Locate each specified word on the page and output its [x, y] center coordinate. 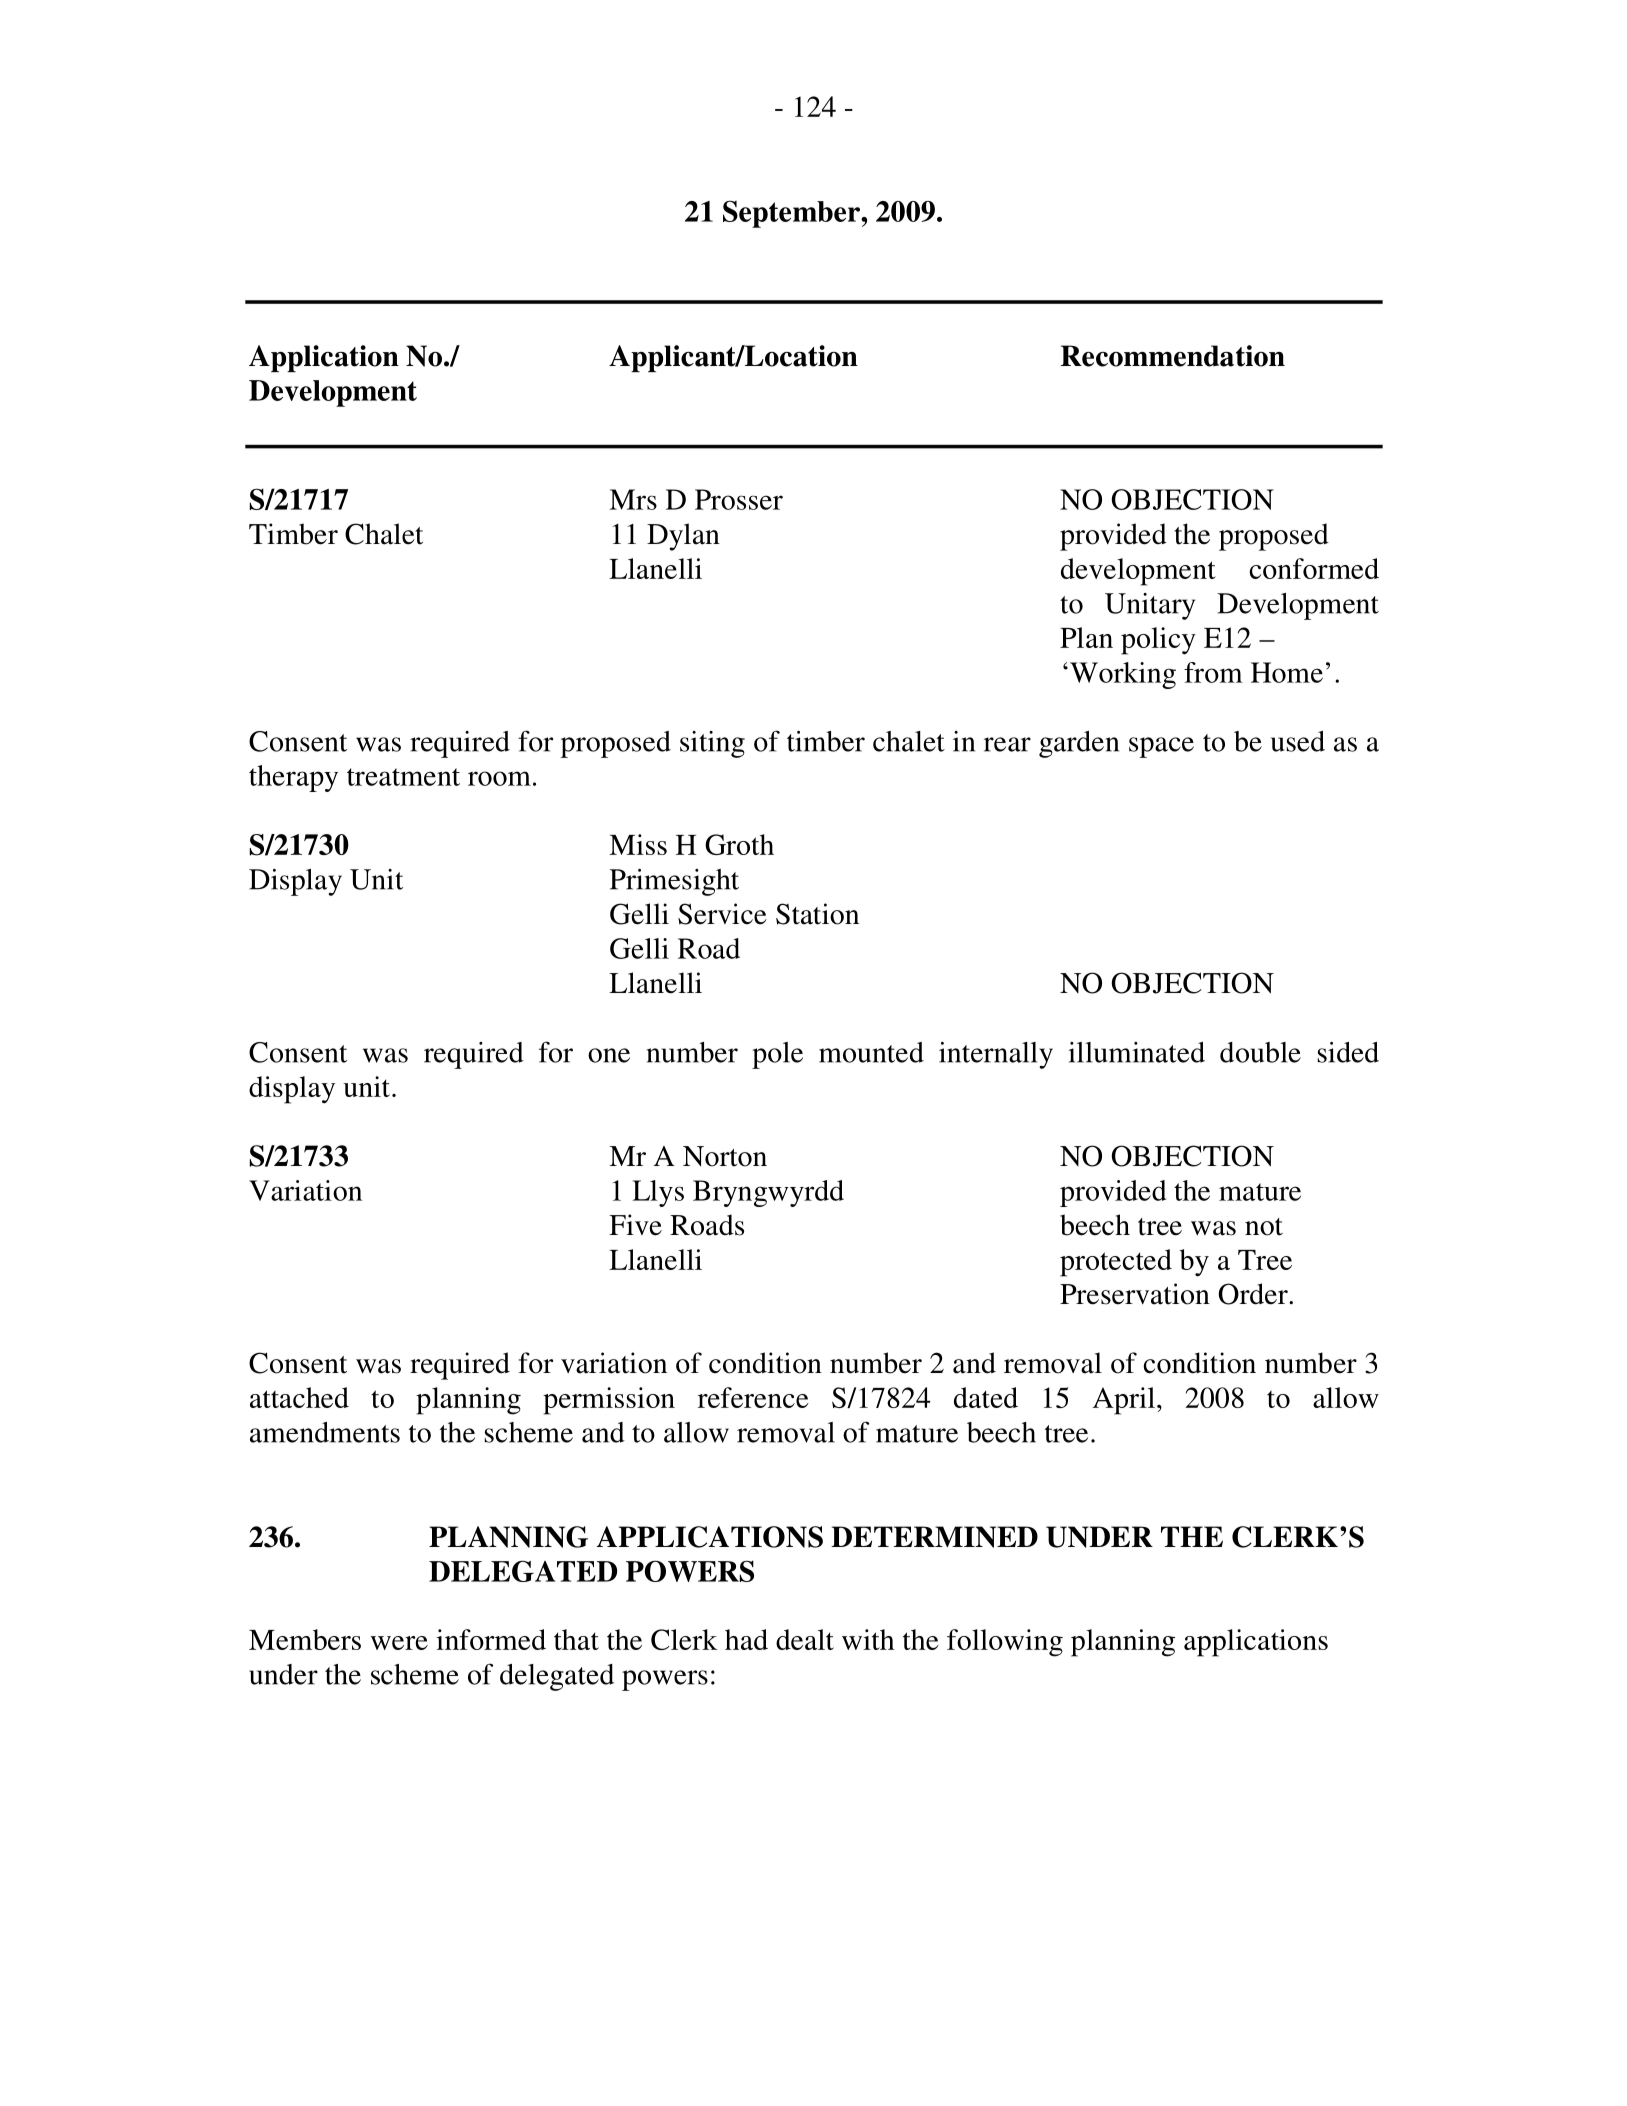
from [1213, 672]
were [399, 1643]
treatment [403, 777]
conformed [1314, 568]
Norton [725, 1156]
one [609, 1055]
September [792, 214]
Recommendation [1173, 356]
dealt [805, 1639]
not [1264, 1227]
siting [712, 744]
